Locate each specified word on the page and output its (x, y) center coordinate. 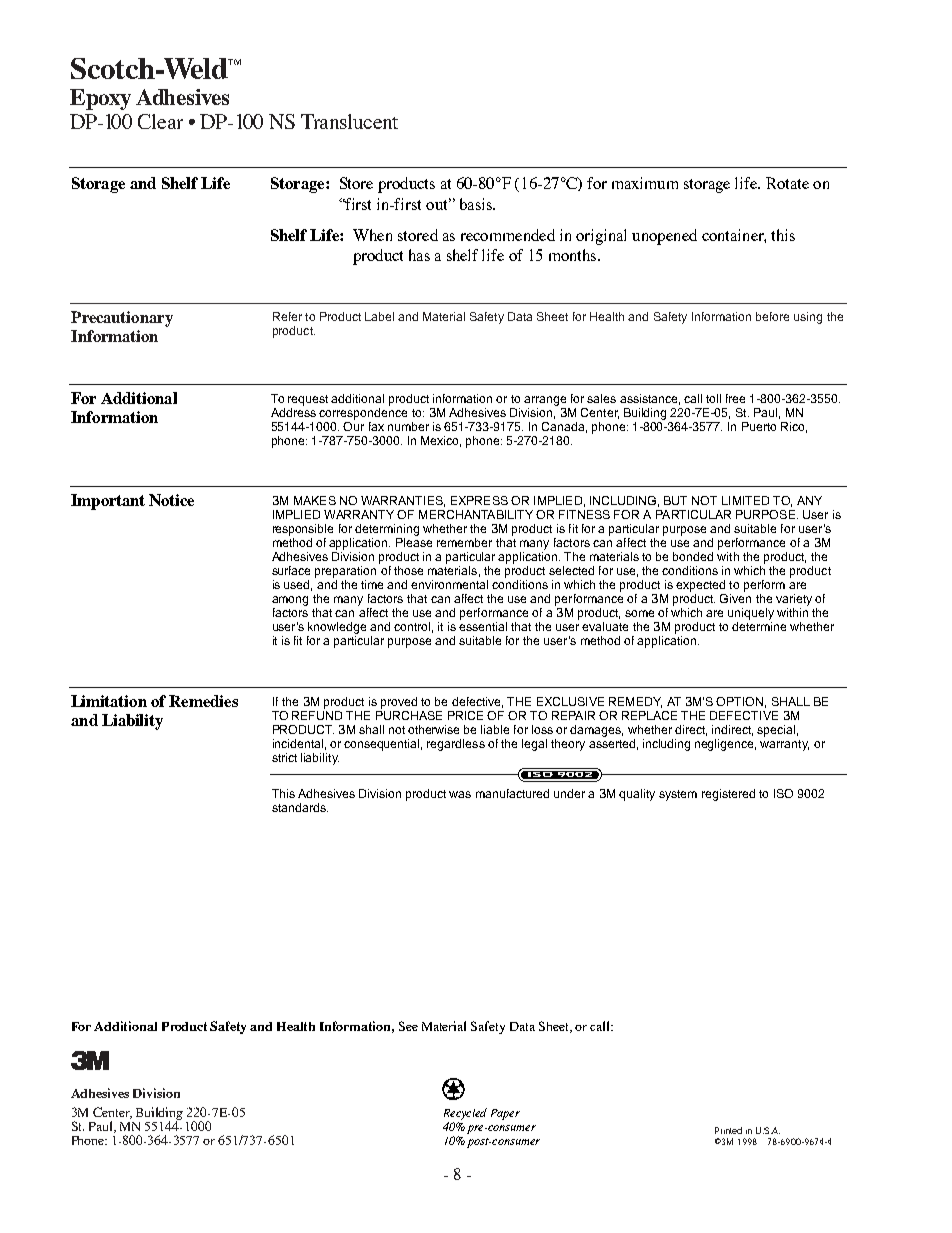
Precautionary (122, 319)
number (408, 426)
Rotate (787, 183)
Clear (160, 121)
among (290, 601)
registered (728, 795)
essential (483, 626)
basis (477, 204)
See (408, 1026)
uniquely (751, 614)
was (460, 794)
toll (713, 398)
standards (300, 807)
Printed (728, 1130)
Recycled (465, 1114)
